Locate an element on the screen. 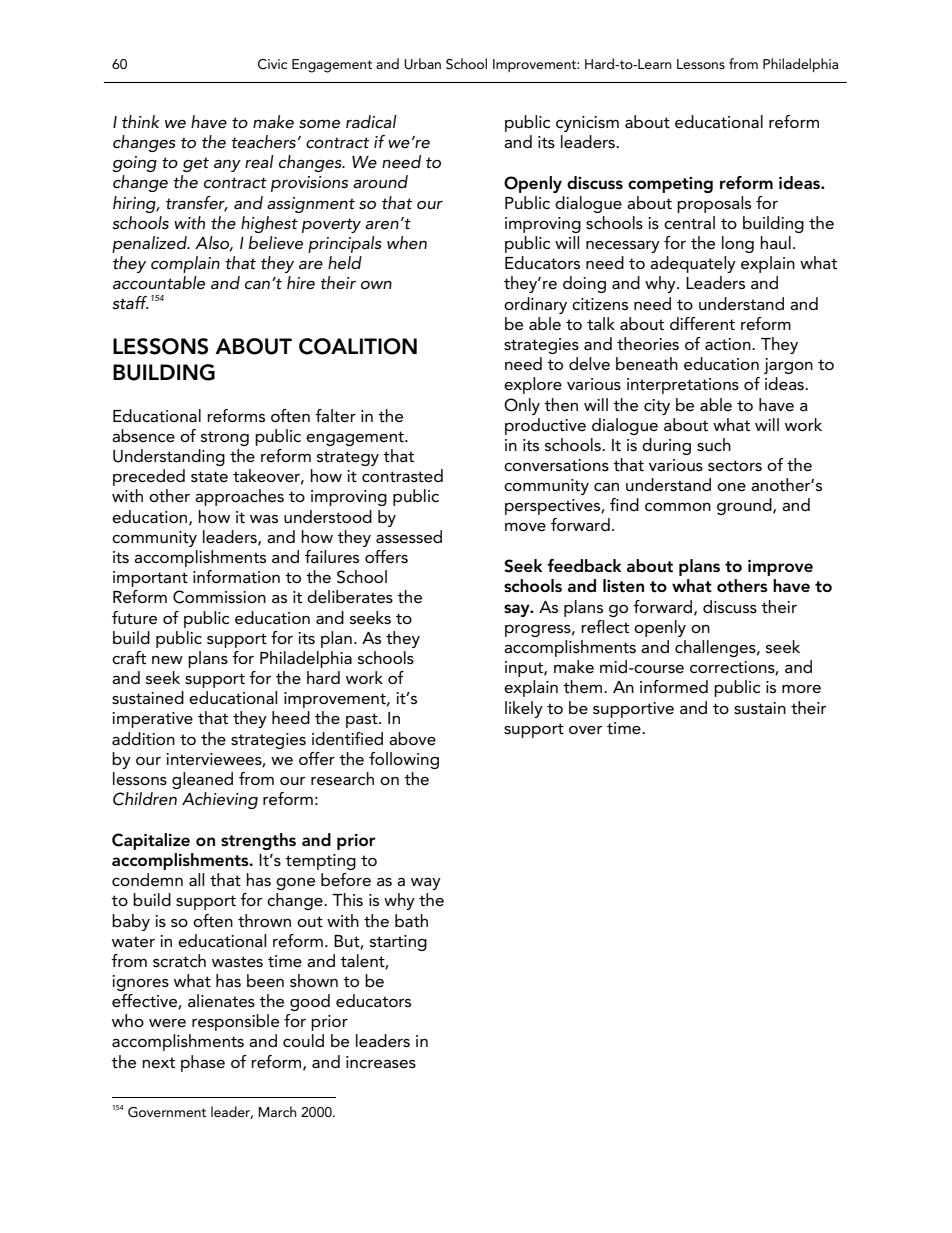 This screenshot has height=1233, width=952. phase is located at coordinates (203, 1063).
